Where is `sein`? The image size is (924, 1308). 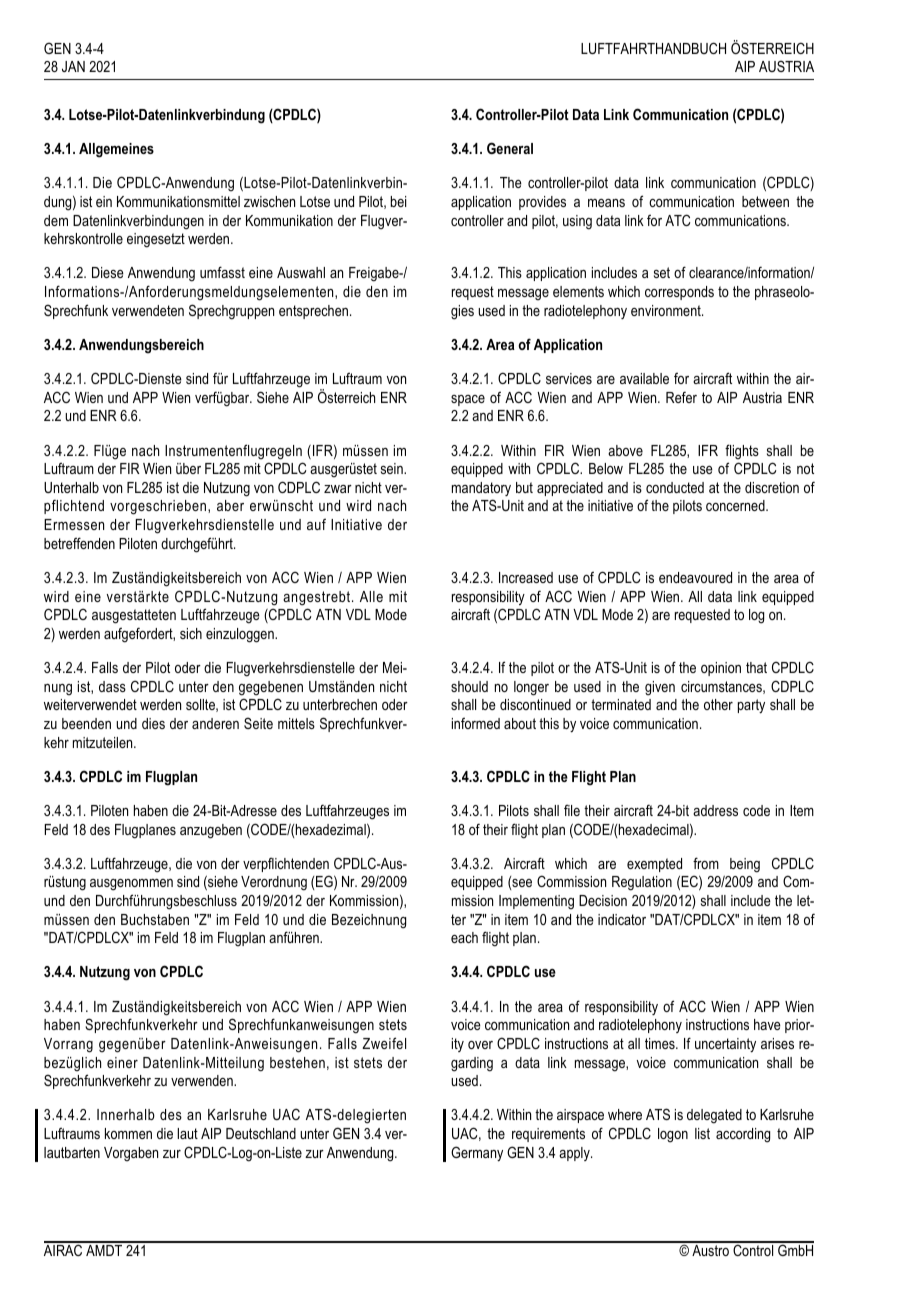 sein is located at coordinates (393, 468).
